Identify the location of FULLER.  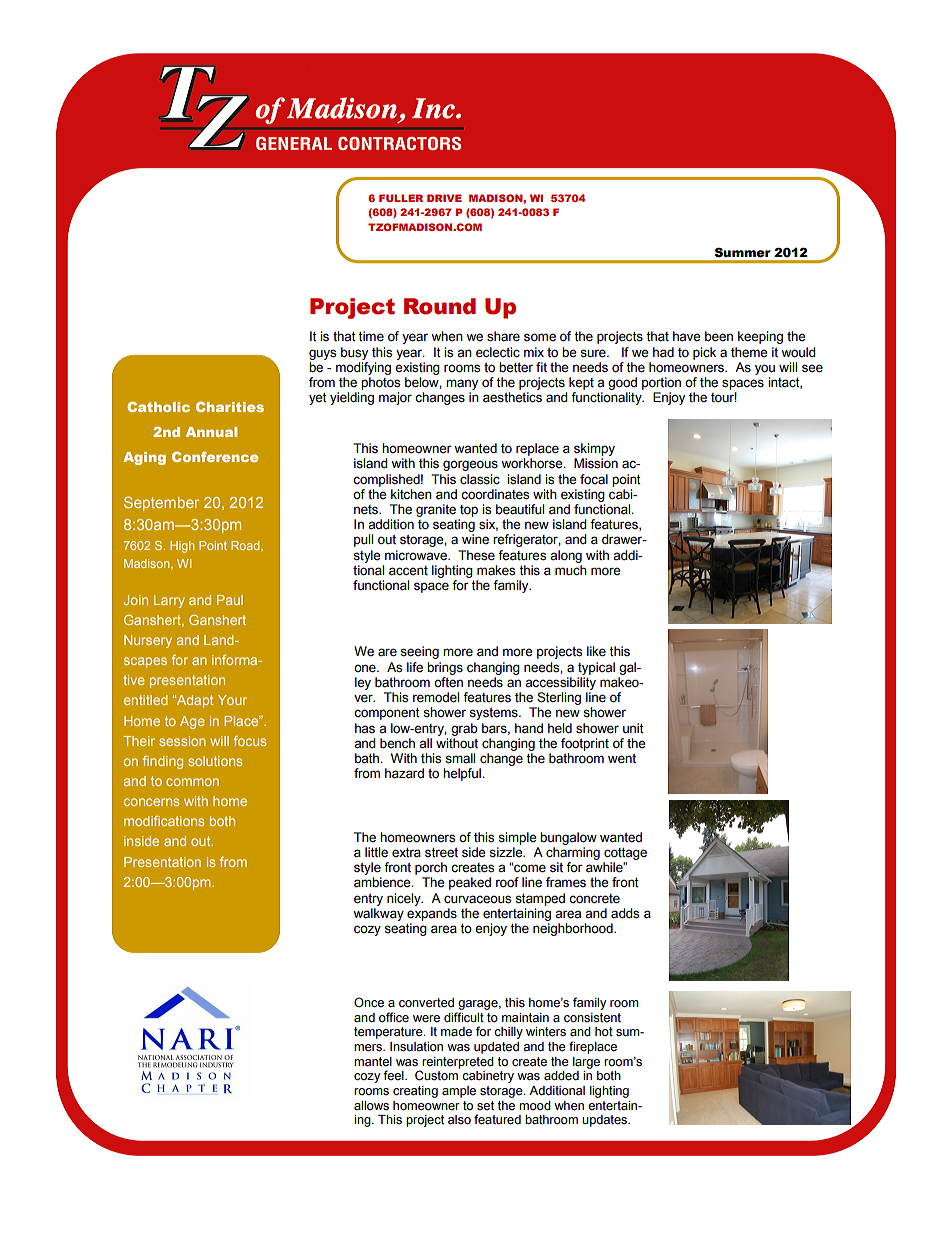
(401, 198).
